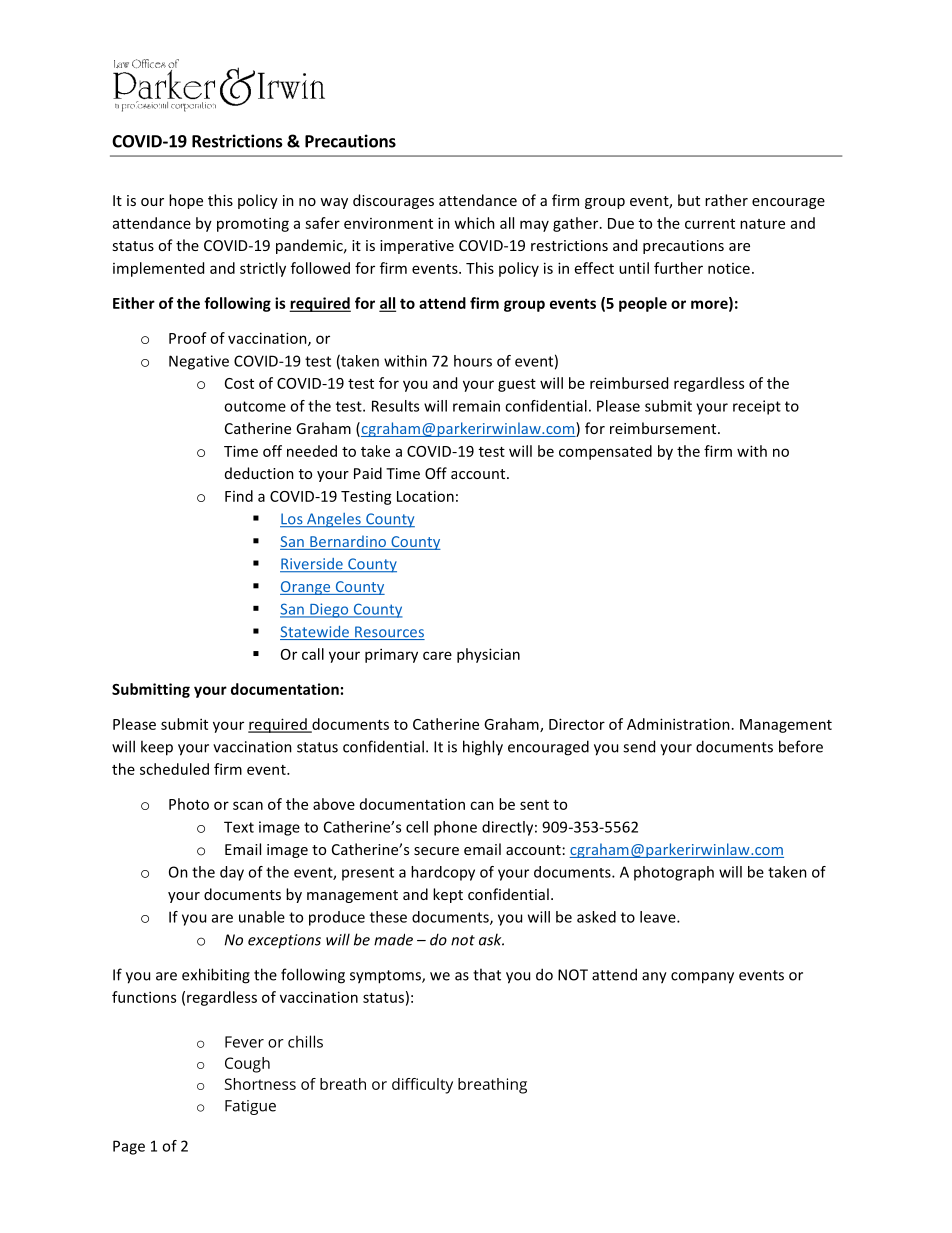  What do you see at coordinates (710, 224) in the screenshot?
I see `current` at bounding box center [710, 224].
